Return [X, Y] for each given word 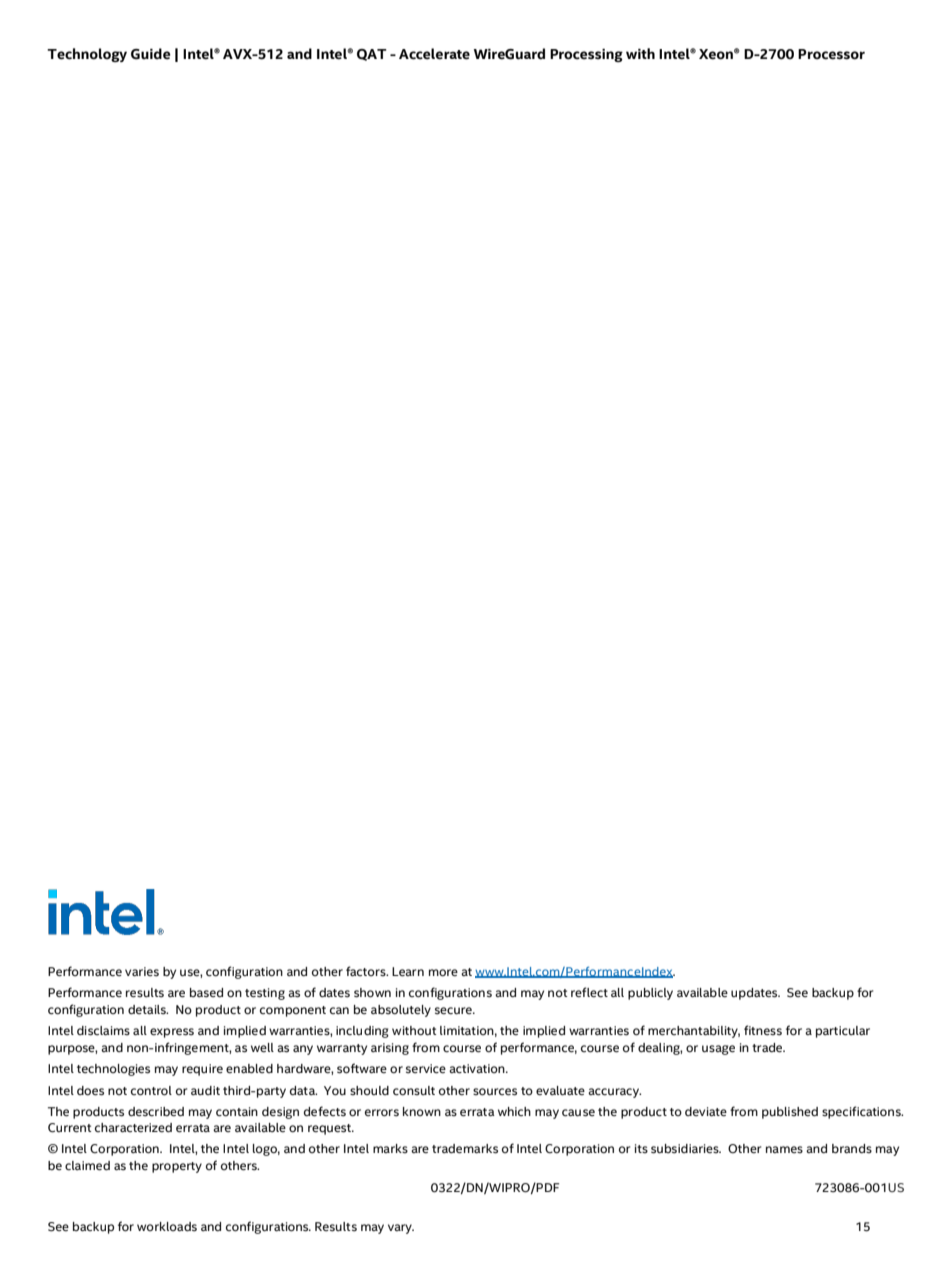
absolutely [401, 1011]
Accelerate [434, 54]
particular [843, 1032]
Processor [831, 54]
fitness [763, 1030]
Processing [586, 55]
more [443, 972]
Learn [408, 972]
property [177, 1167]
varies [142, 972]
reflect [589, 992]
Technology [87, 55]
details [148, 1010]
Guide [150, 54]
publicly [650, 994]
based [206, 993]
